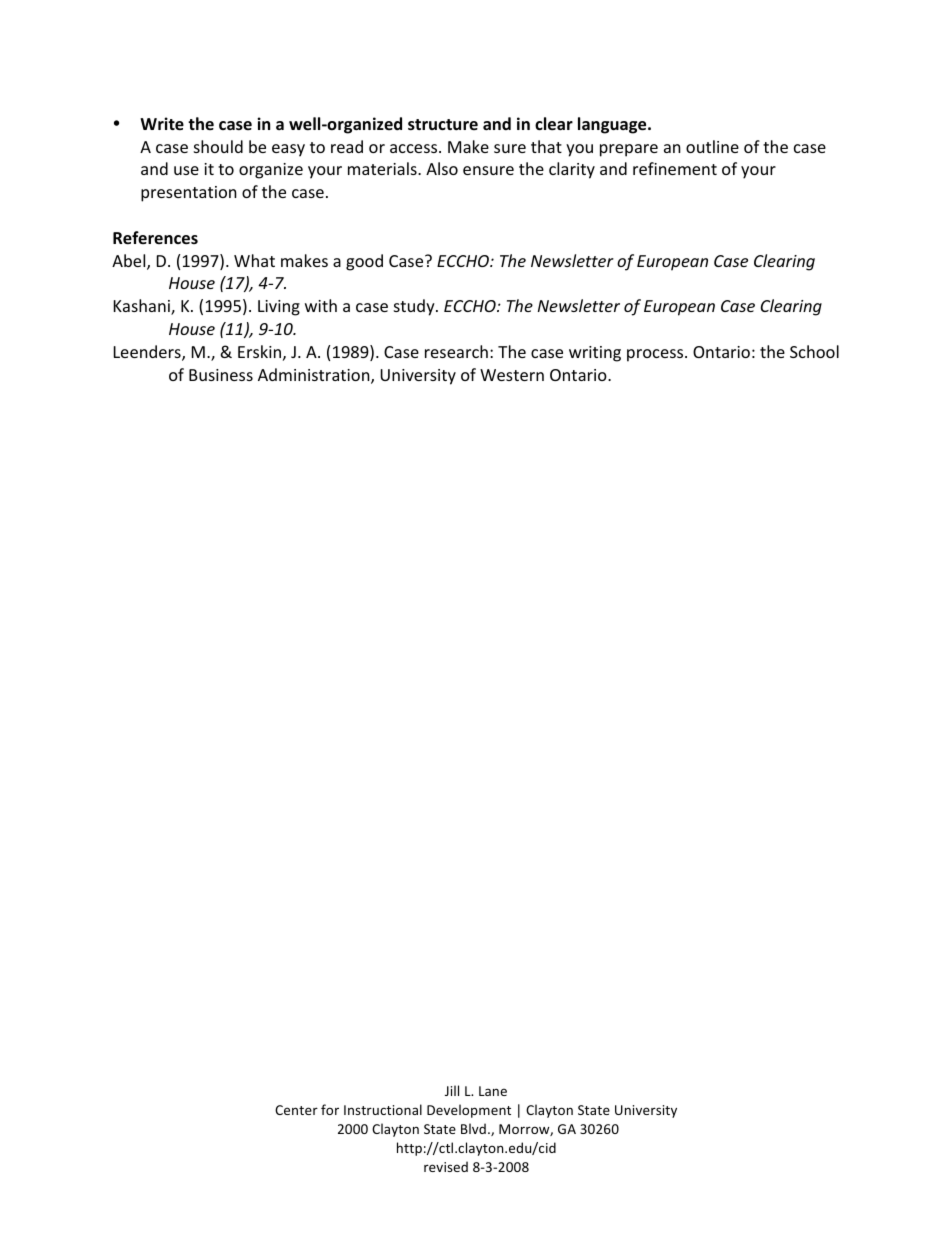 Image resolution: width=952 pixels, height=1233 pixels. What do you see at coordinates (296, 1110) in the document?
I see `Center` at bounding box center [296, 1110].
